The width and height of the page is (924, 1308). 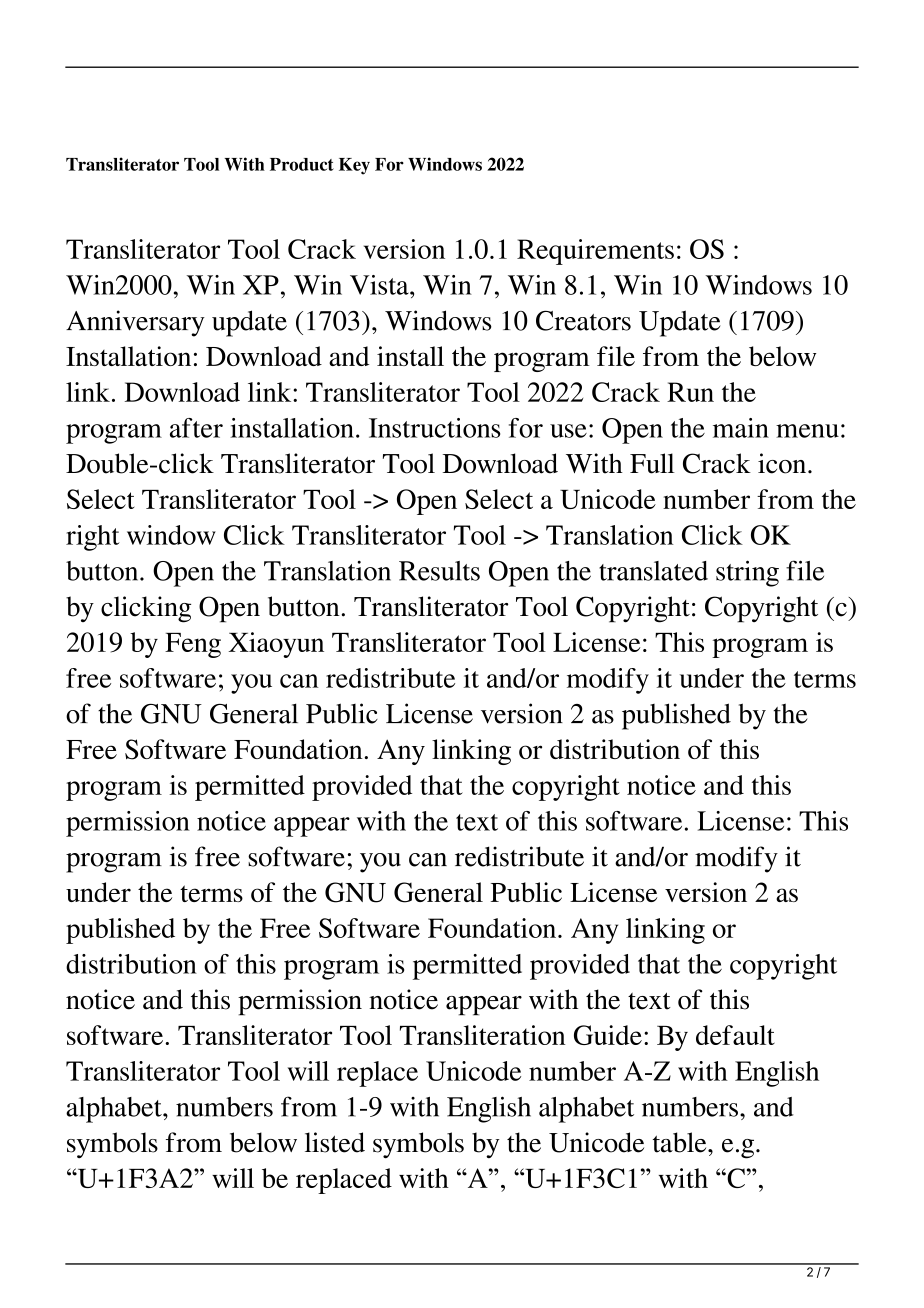 I want to click on Instructions, so click(x=434, y=428).
